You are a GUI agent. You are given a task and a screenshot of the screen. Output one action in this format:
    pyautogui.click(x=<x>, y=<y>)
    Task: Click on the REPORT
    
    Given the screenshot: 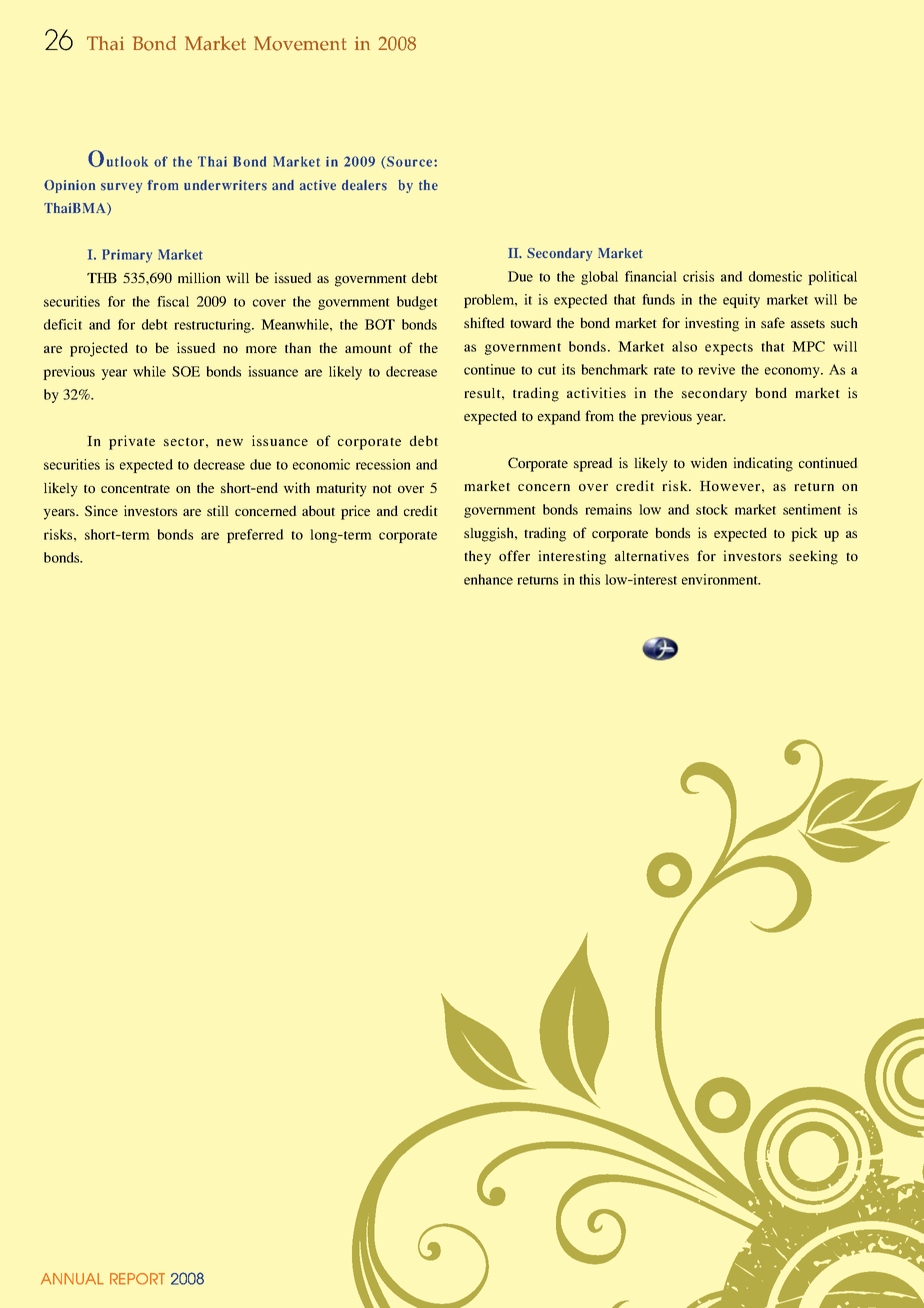 What is the action you would take?
    pyautogui.click(x=137, y=1279)
